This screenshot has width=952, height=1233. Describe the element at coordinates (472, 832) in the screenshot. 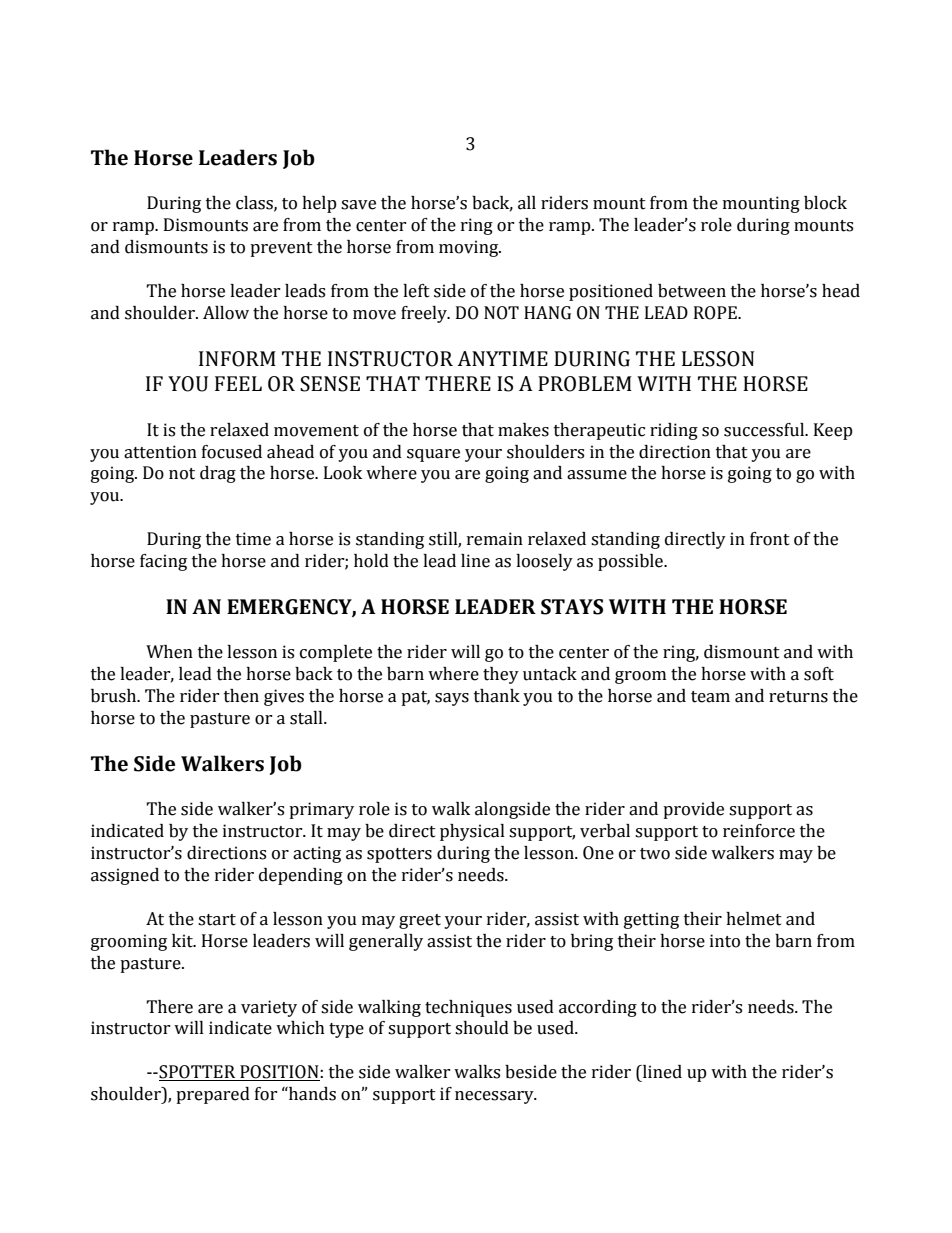

I see `physical` at that location.
